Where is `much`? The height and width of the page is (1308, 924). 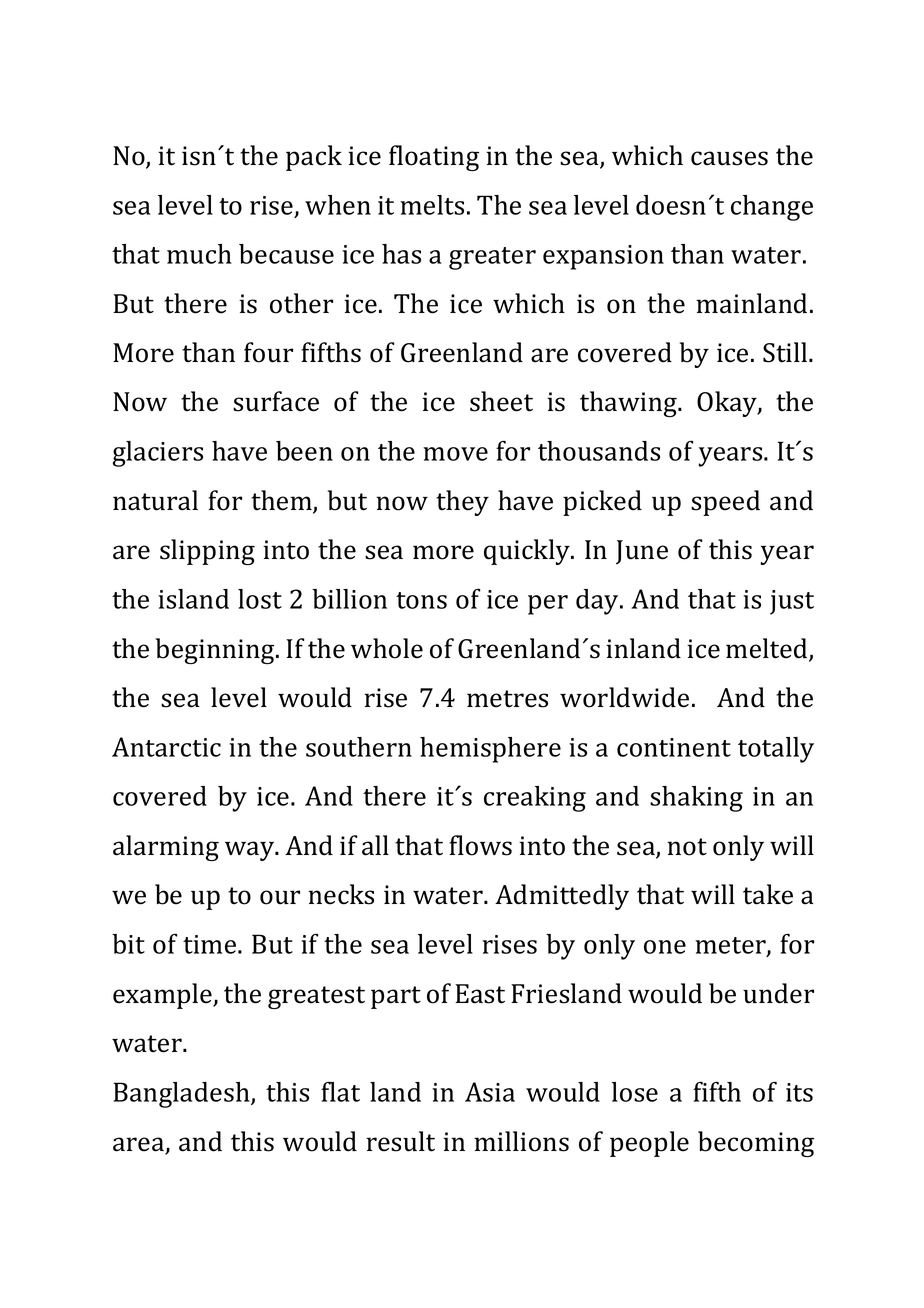
much is located at coordinates (199, 254).
